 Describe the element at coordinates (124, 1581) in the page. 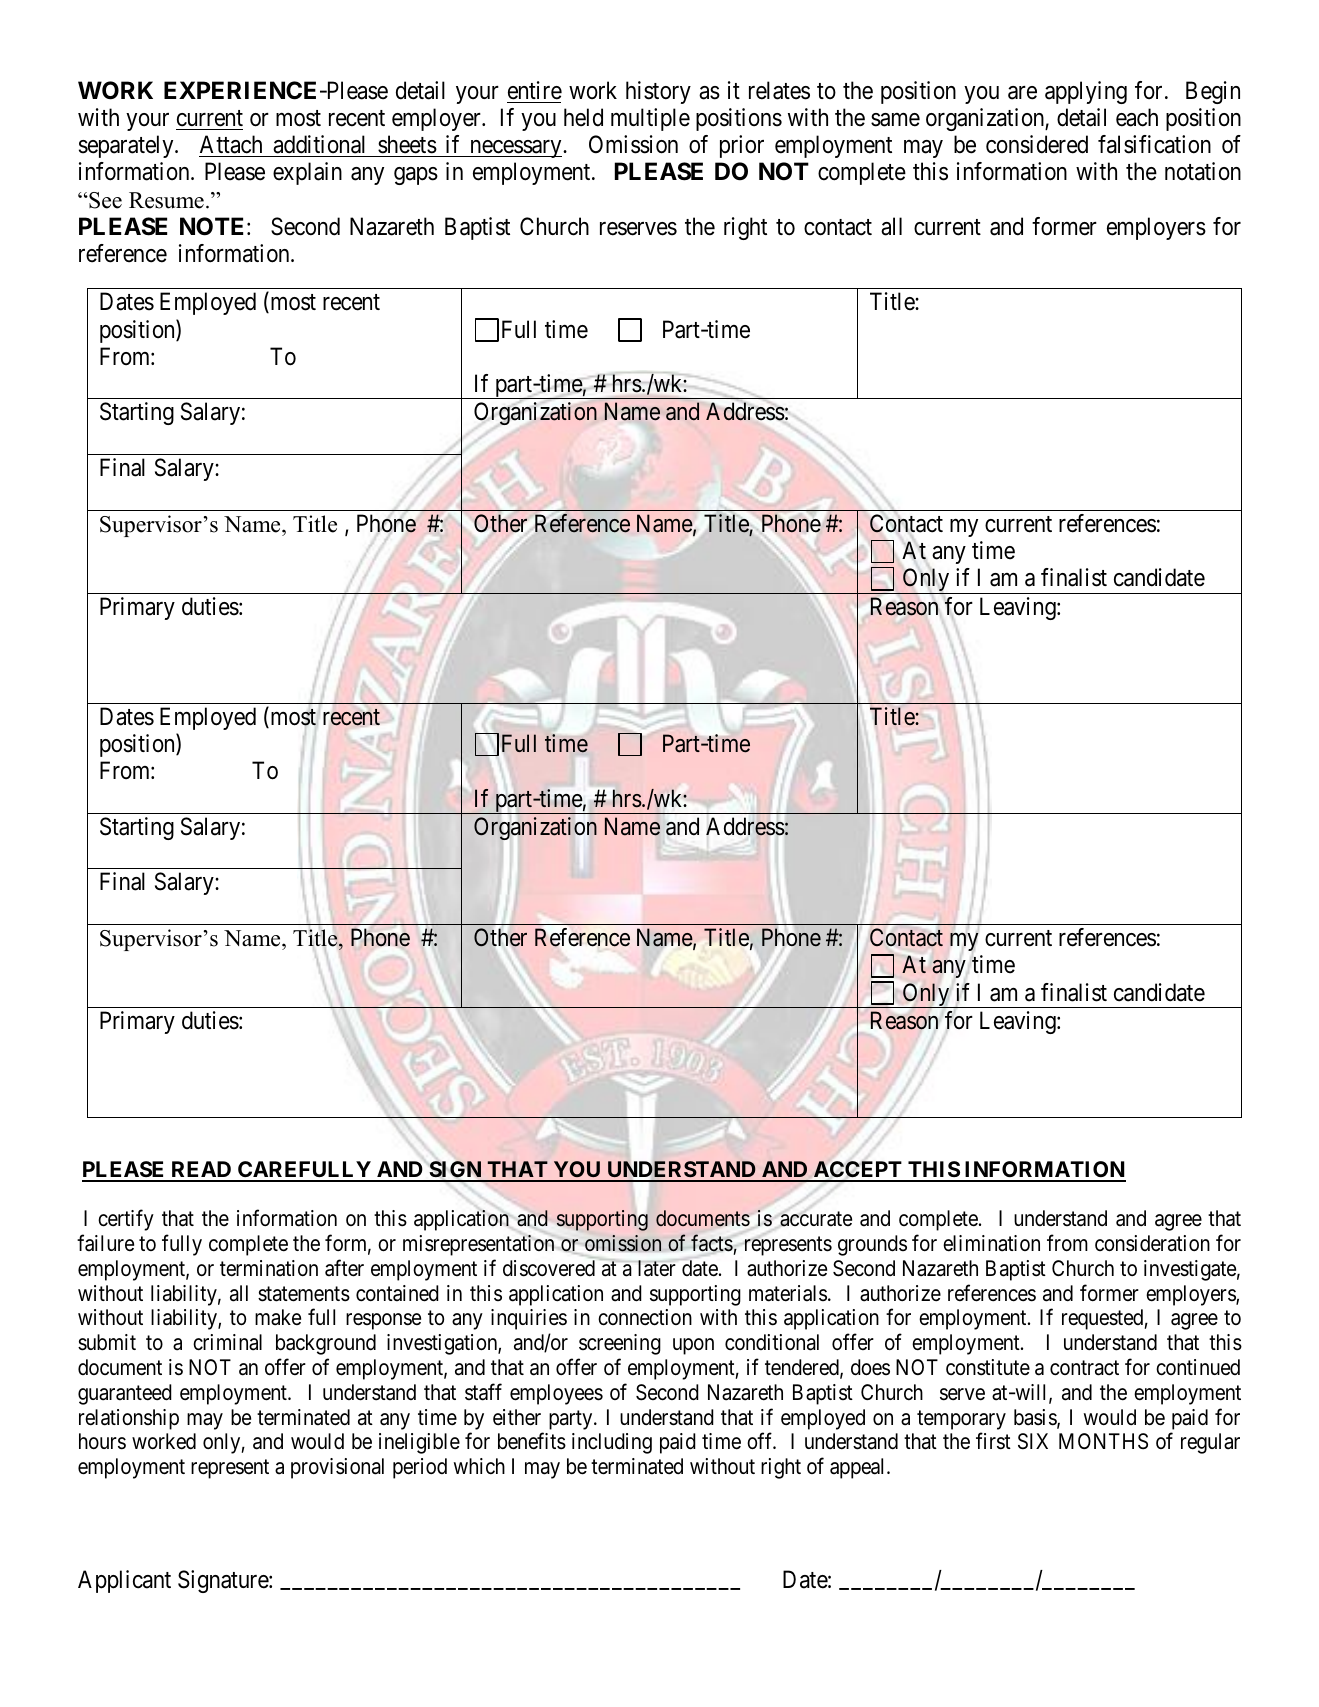

I see `Applicant` at that location.
